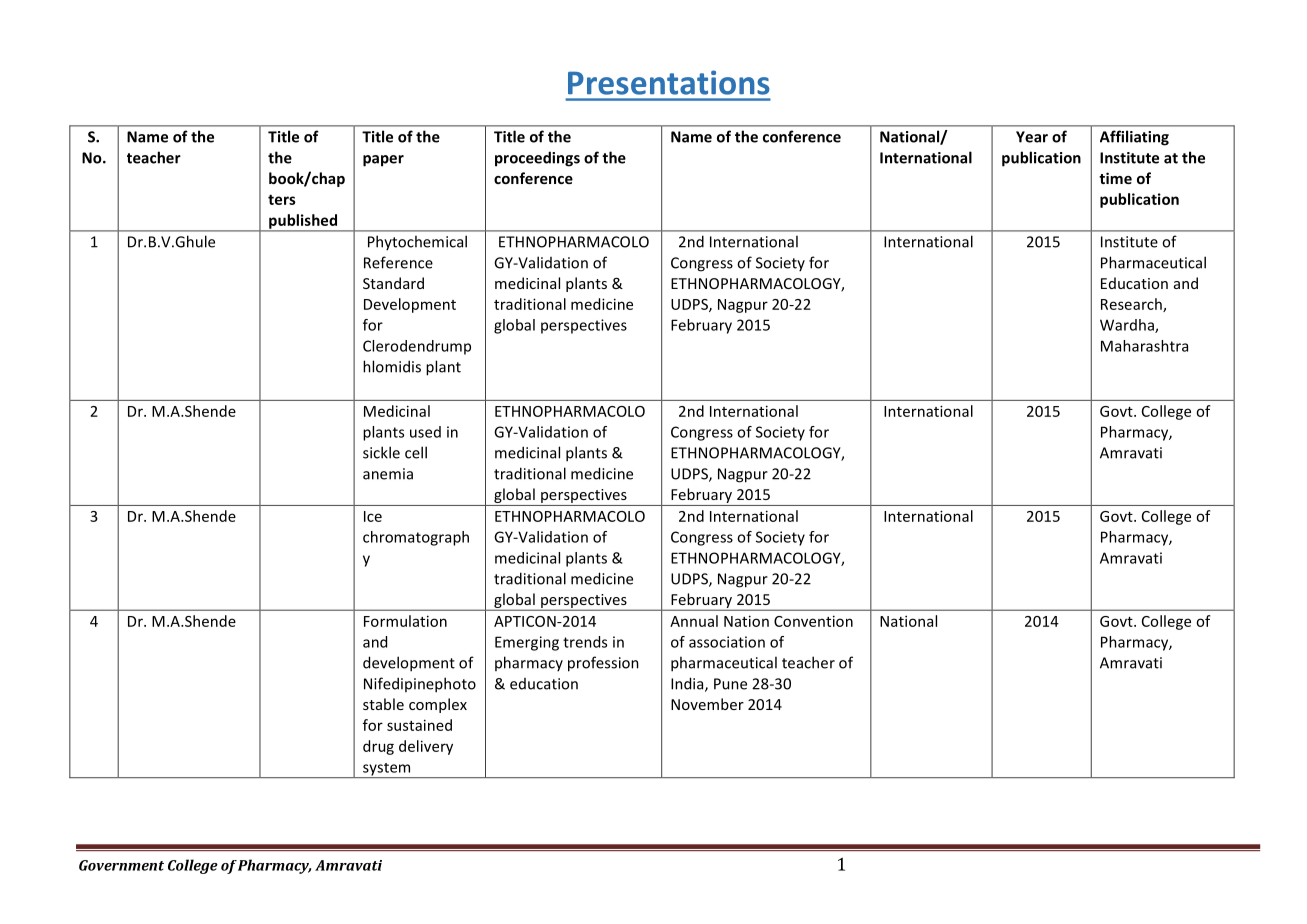 The height and width of the image is (924, 1307). Describe the element at coordinates (425, 432) in the image. I see `used` at that location.
